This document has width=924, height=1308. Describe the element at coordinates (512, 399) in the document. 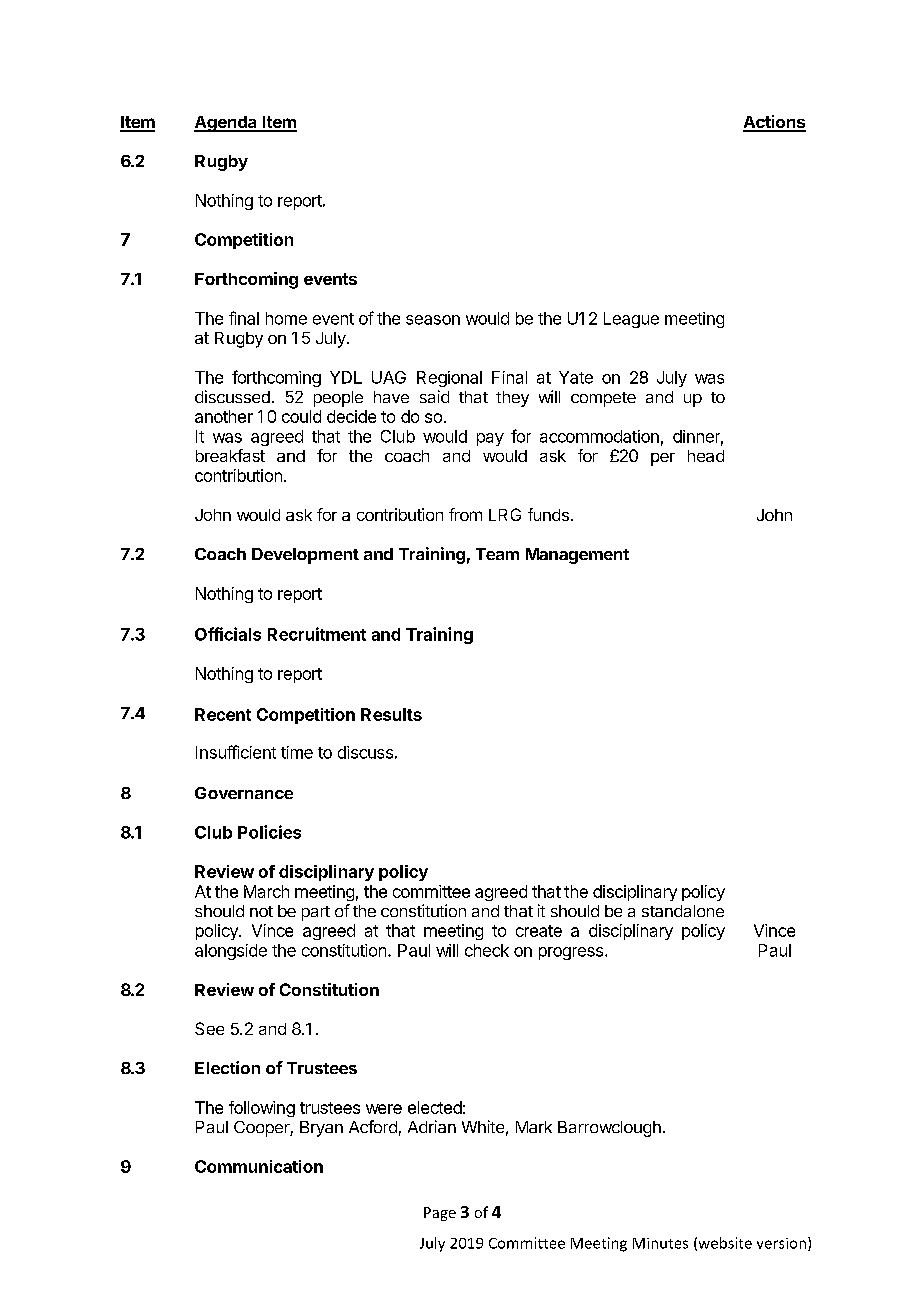

I see `they` at that location.
